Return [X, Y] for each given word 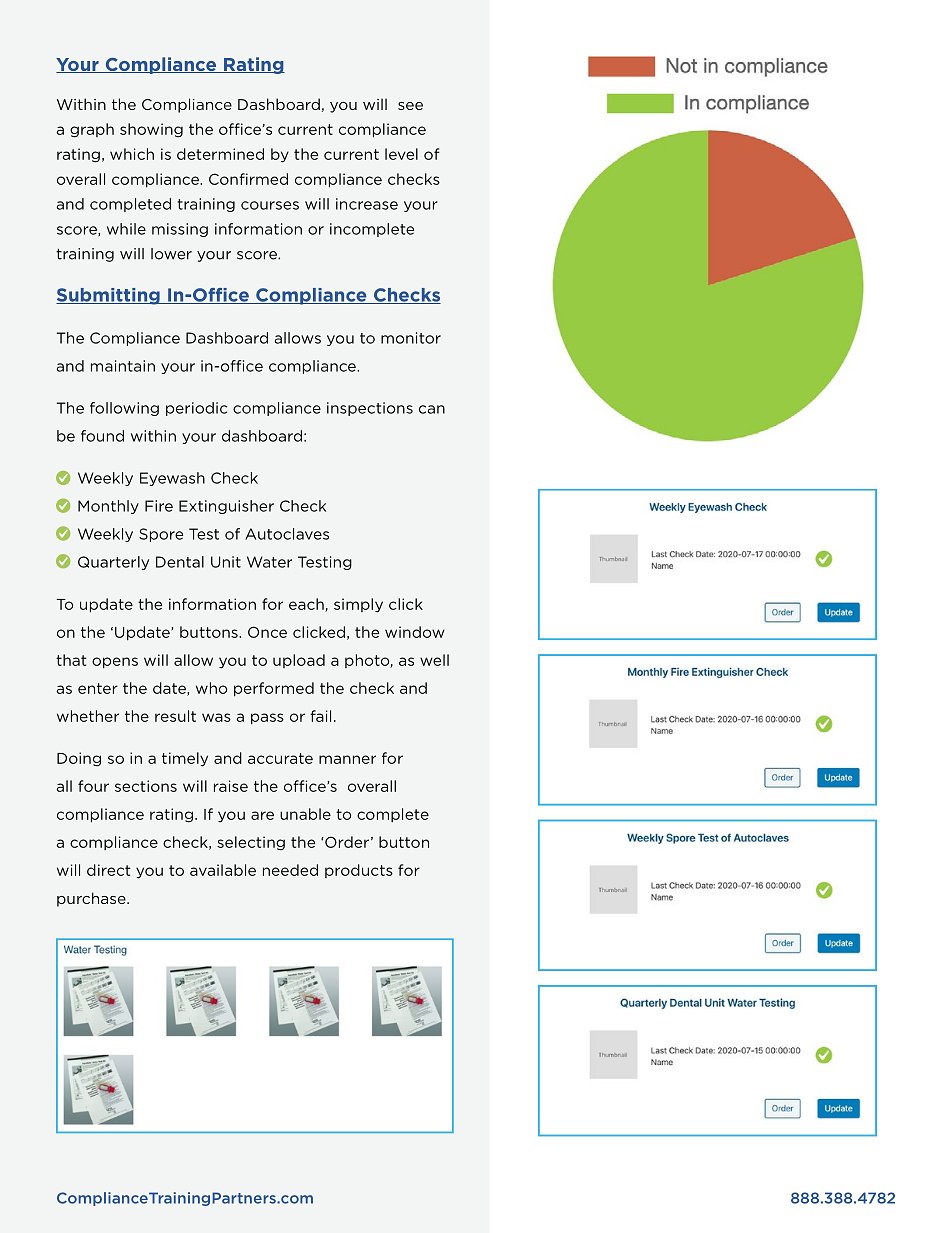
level [401, 154]
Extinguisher [226, 507]
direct [109, 870]
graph [92, 130]
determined [220, 154]
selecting [251, 843]
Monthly [108, 507]
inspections [370, 409]
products [359, 871]
